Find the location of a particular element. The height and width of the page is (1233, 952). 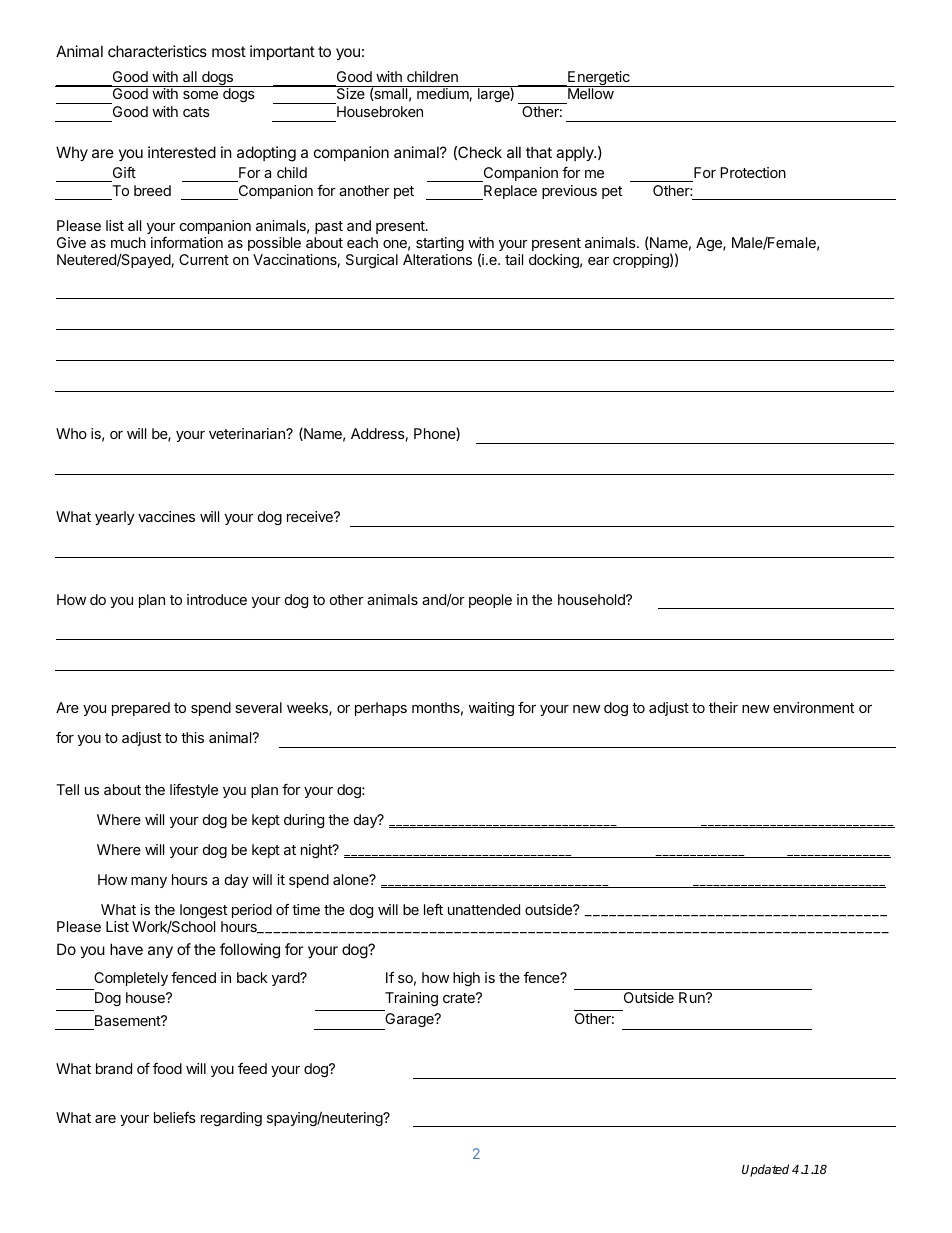

Garage is located at coordinates (409, 1021).
